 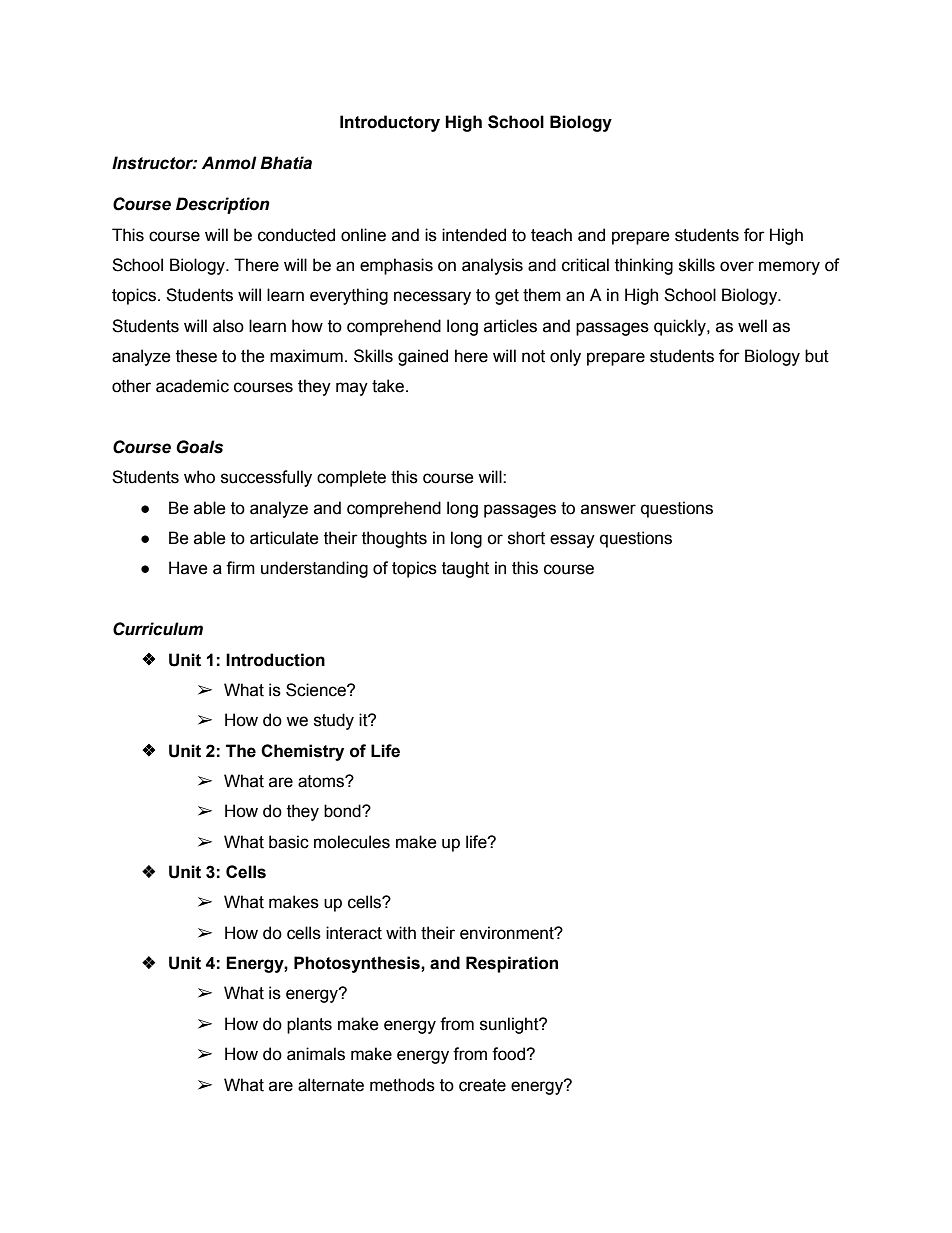 I want to click on basic, so click(x=289, y=842).
